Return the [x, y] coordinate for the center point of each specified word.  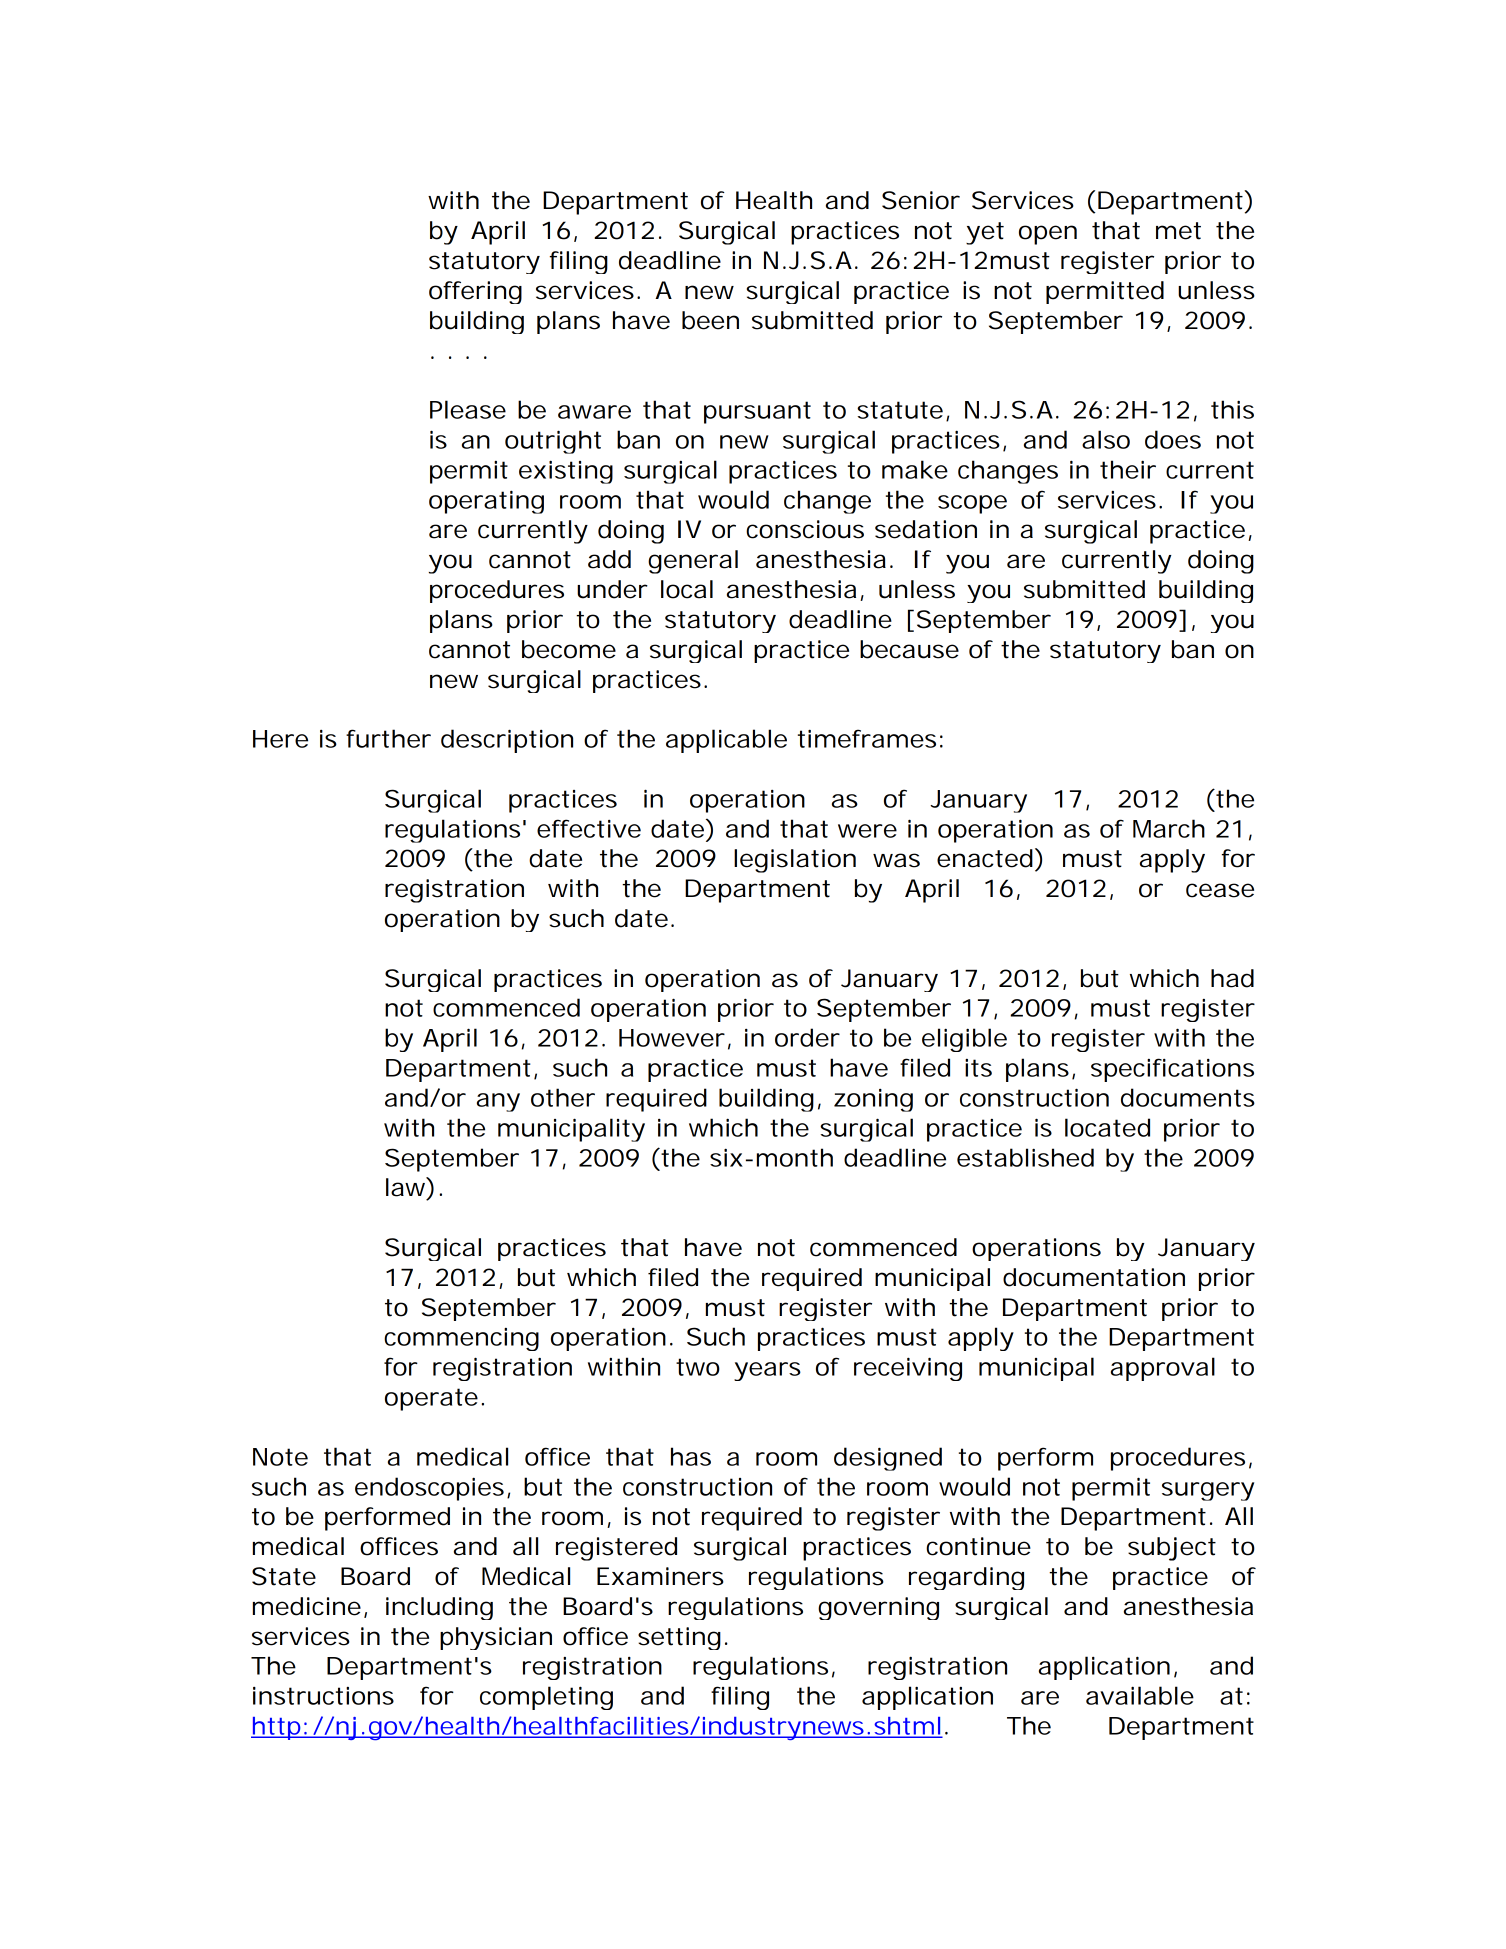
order [807, 1037]
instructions [323, 1696]
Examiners [660, 1576]
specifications [1172, 1070]
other [563, 1097]
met [1178, 231]
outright [553, 442]
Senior [921, 200]
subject [1172, 1549]
